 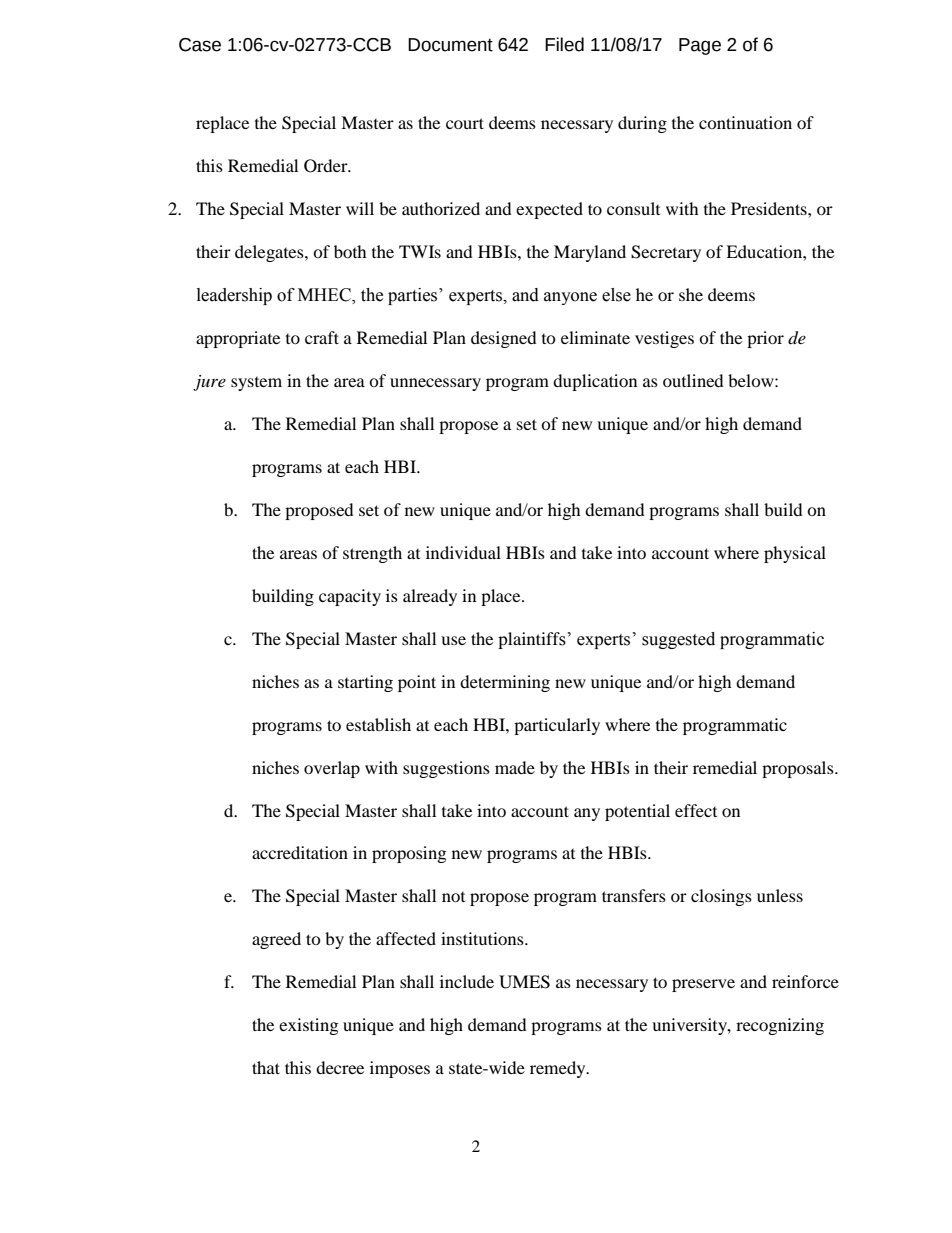 What do you see at coordinates (300, 852) in the page?
I see `accreditation` at bounding box center [300, 852].
